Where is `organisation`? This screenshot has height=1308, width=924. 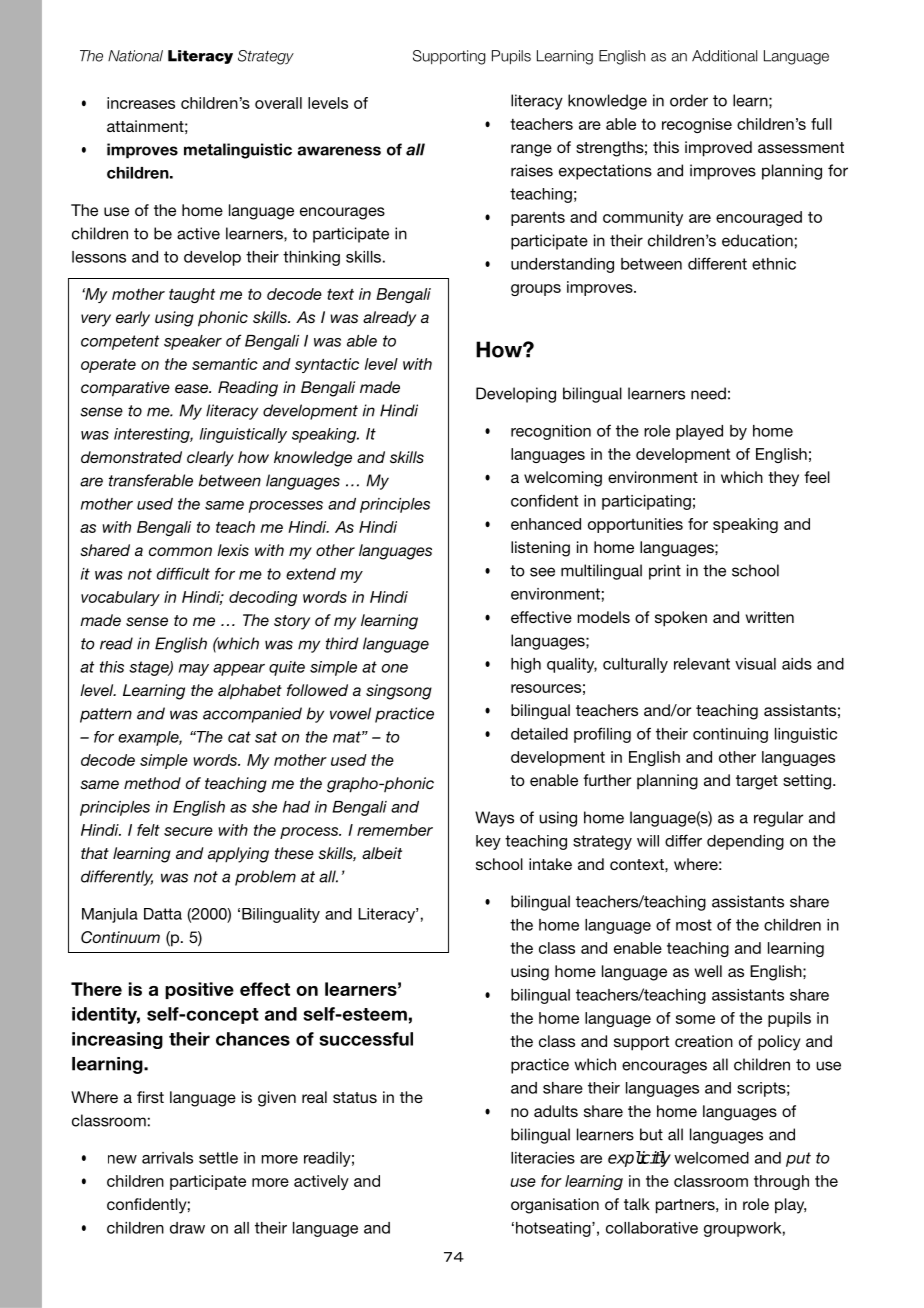 organisation is located at coordinates (555, 1206).
